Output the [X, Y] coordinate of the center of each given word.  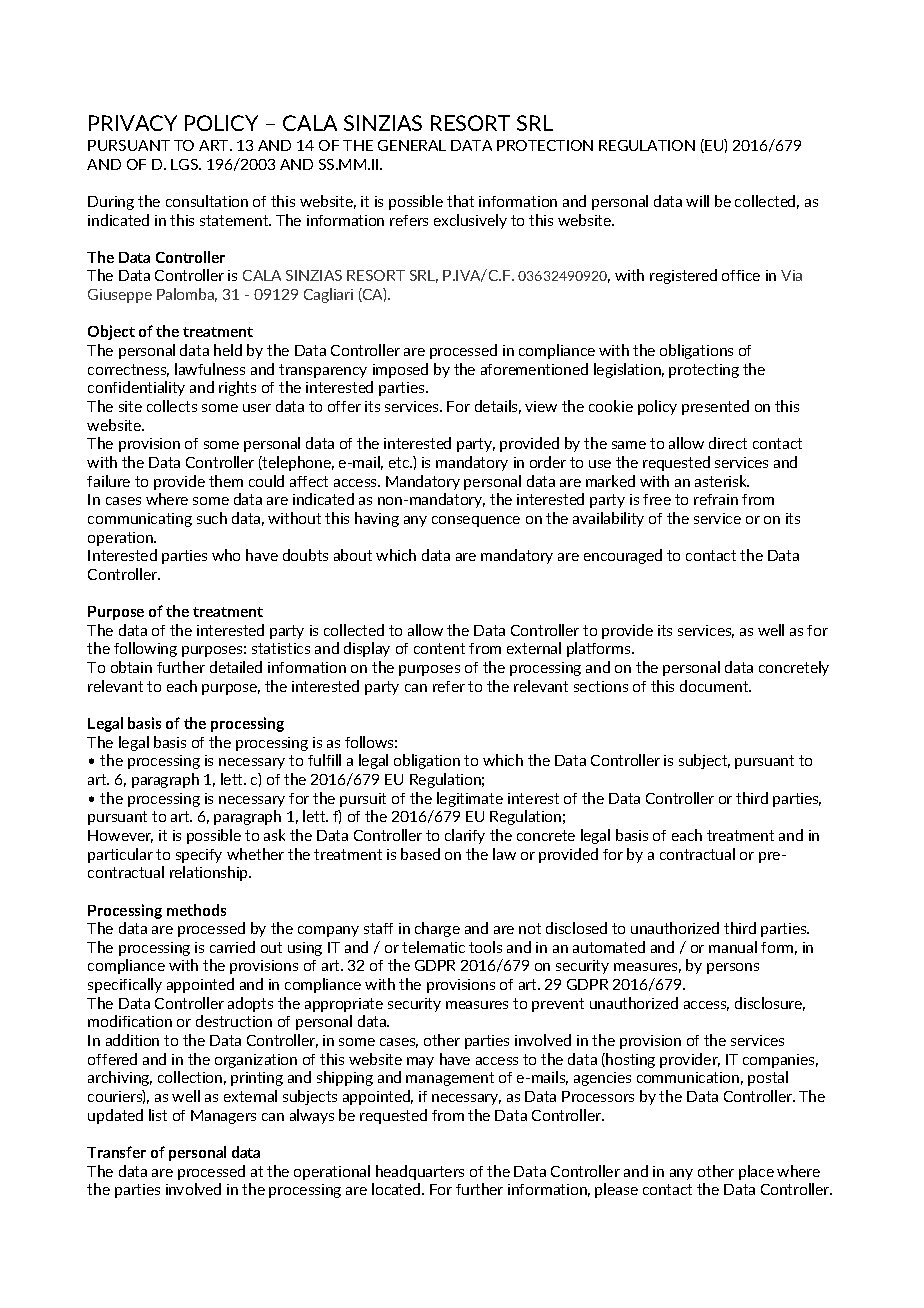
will [697, 201]
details [498, 407]
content [439, 648]
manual [733, 947]
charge [437, 929]
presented [715, 407]
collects [172, 406]
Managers [223, 1117]
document [715, 686]
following [145, 649]
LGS [186, 164]
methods [196, 910]
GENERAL [412, 145]
